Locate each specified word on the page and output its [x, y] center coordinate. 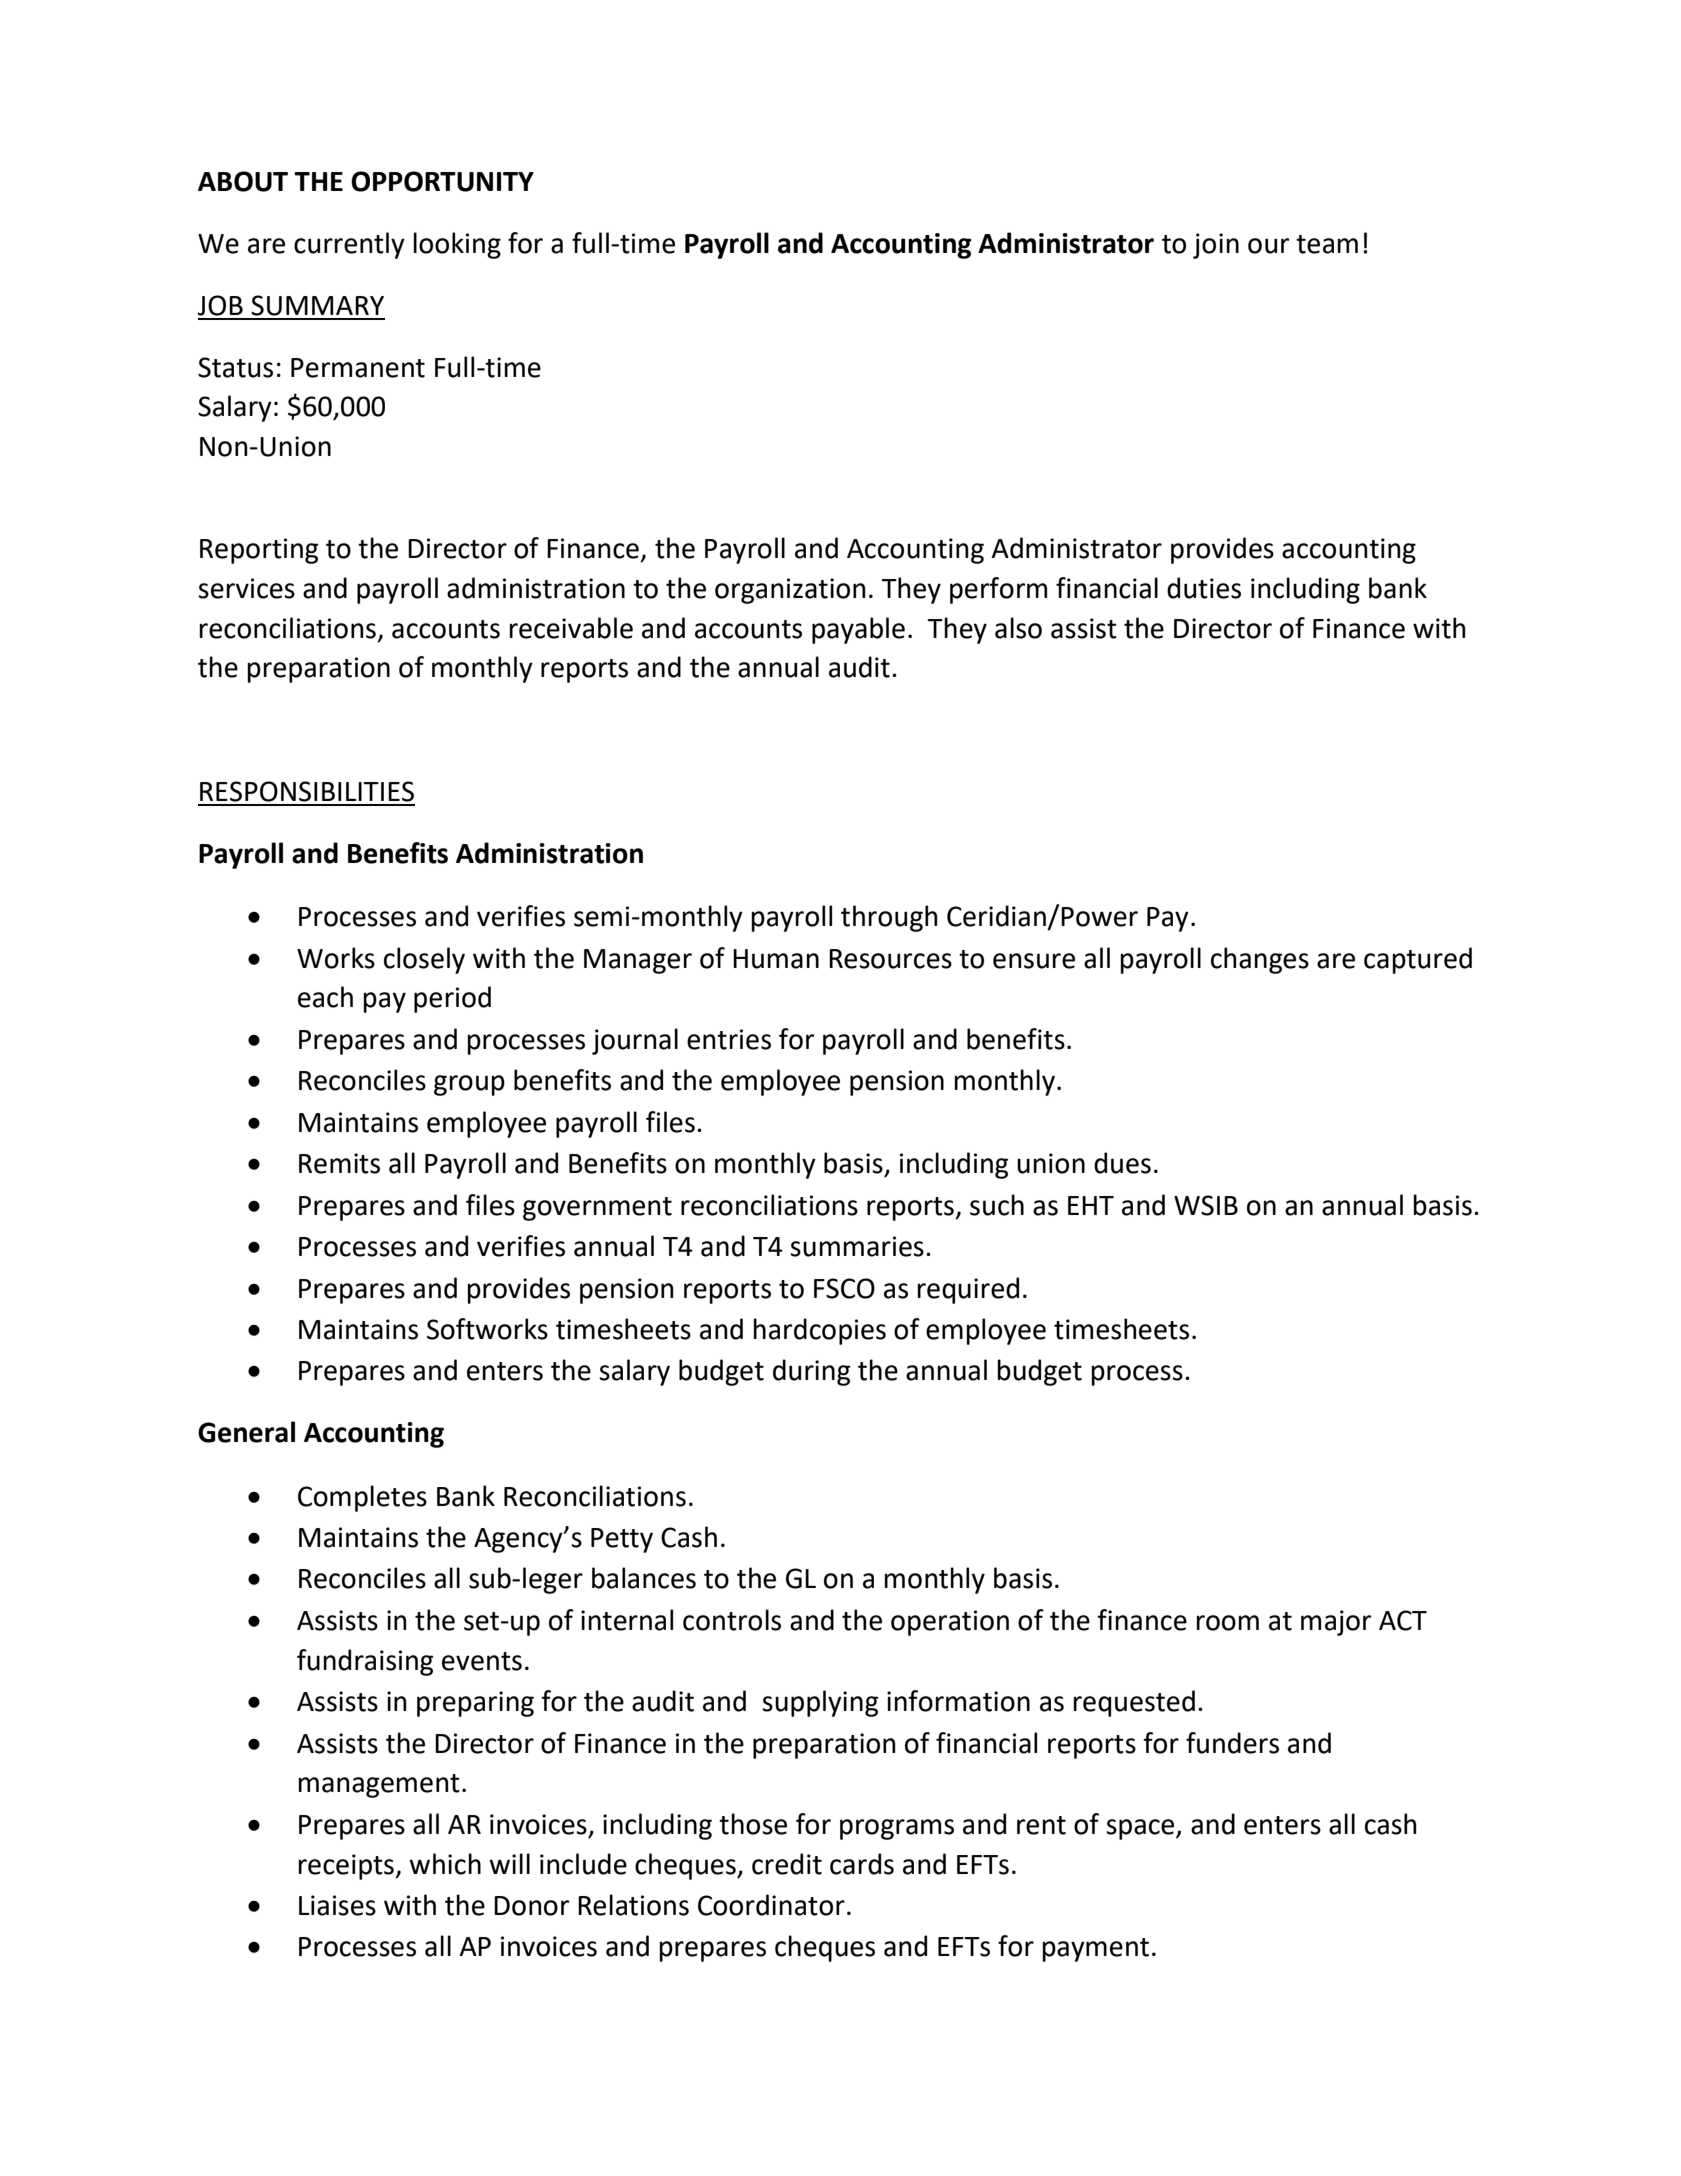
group [469, 1085]
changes [1260, 960]
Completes [362, 1498]
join [1216, 246]
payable [858, 630]
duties [1204, 588]
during [811, 1372]
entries [729, 1039]
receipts [347, 1867]
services [246, 588]
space [1141, 1829]
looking [457, 245]
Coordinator [771, 1905]
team [1327, 244]
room [1227, 1623]
